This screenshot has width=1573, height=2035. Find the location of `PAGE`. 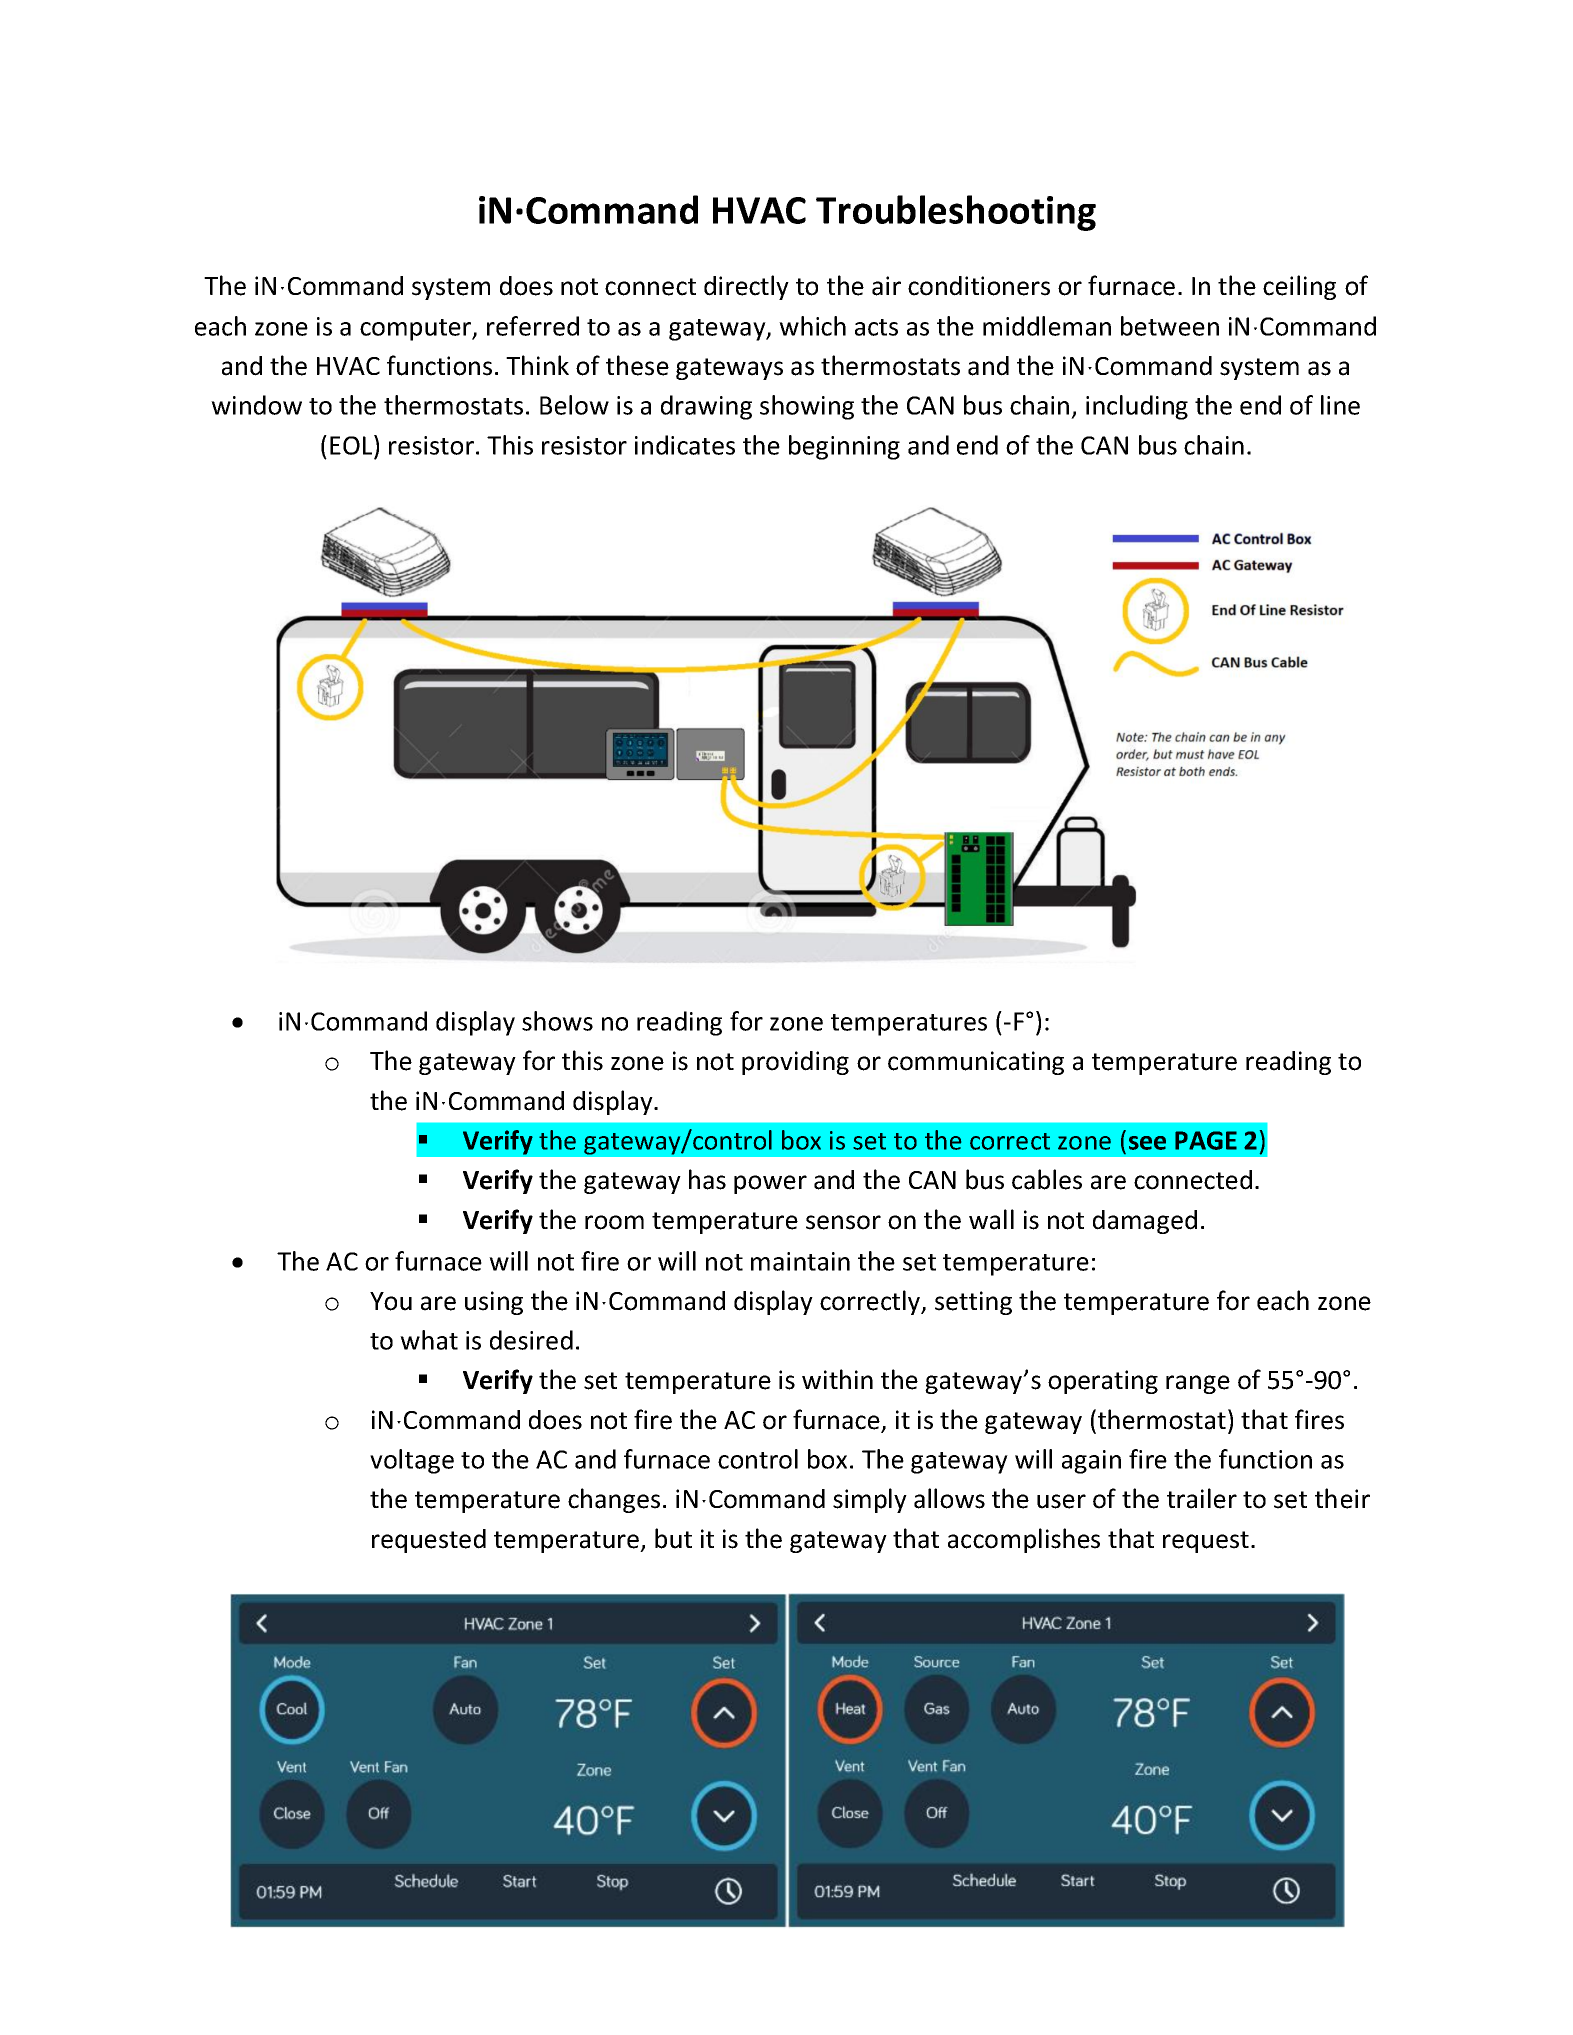

PAGE is located at coordinates (1206, 1140).
